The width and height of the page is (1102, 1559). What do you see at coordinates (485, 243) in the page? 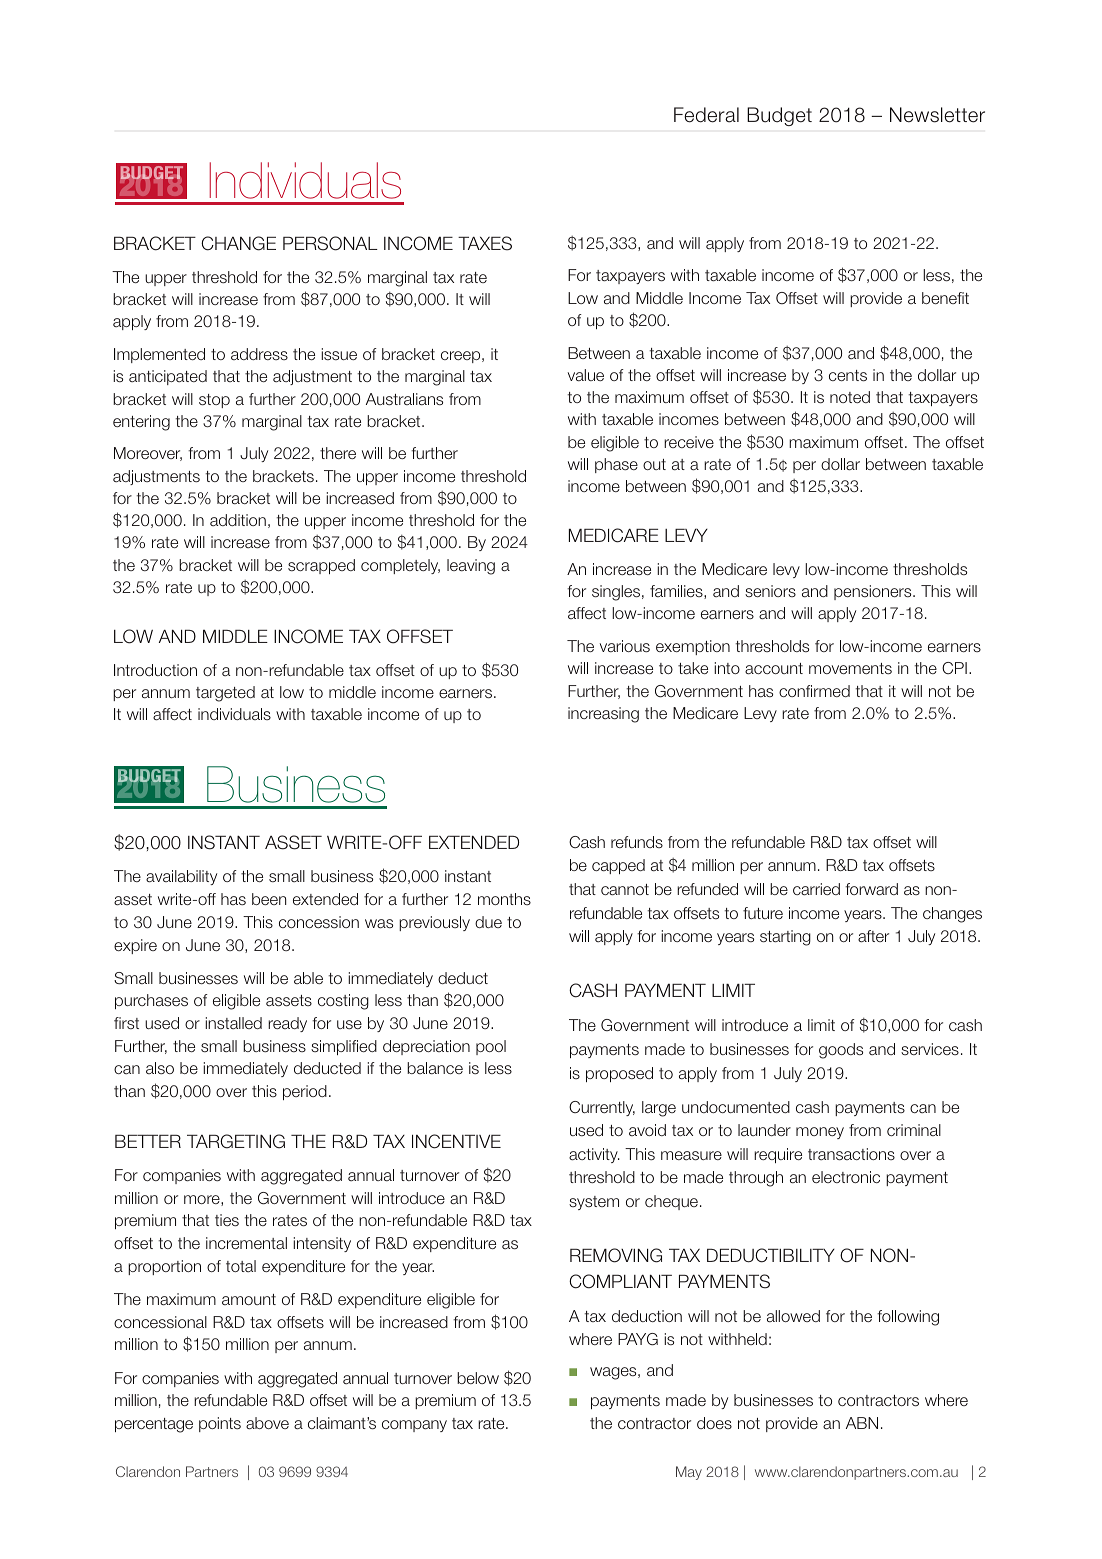
I see `TAXES` at bounding box center [485, 243].
